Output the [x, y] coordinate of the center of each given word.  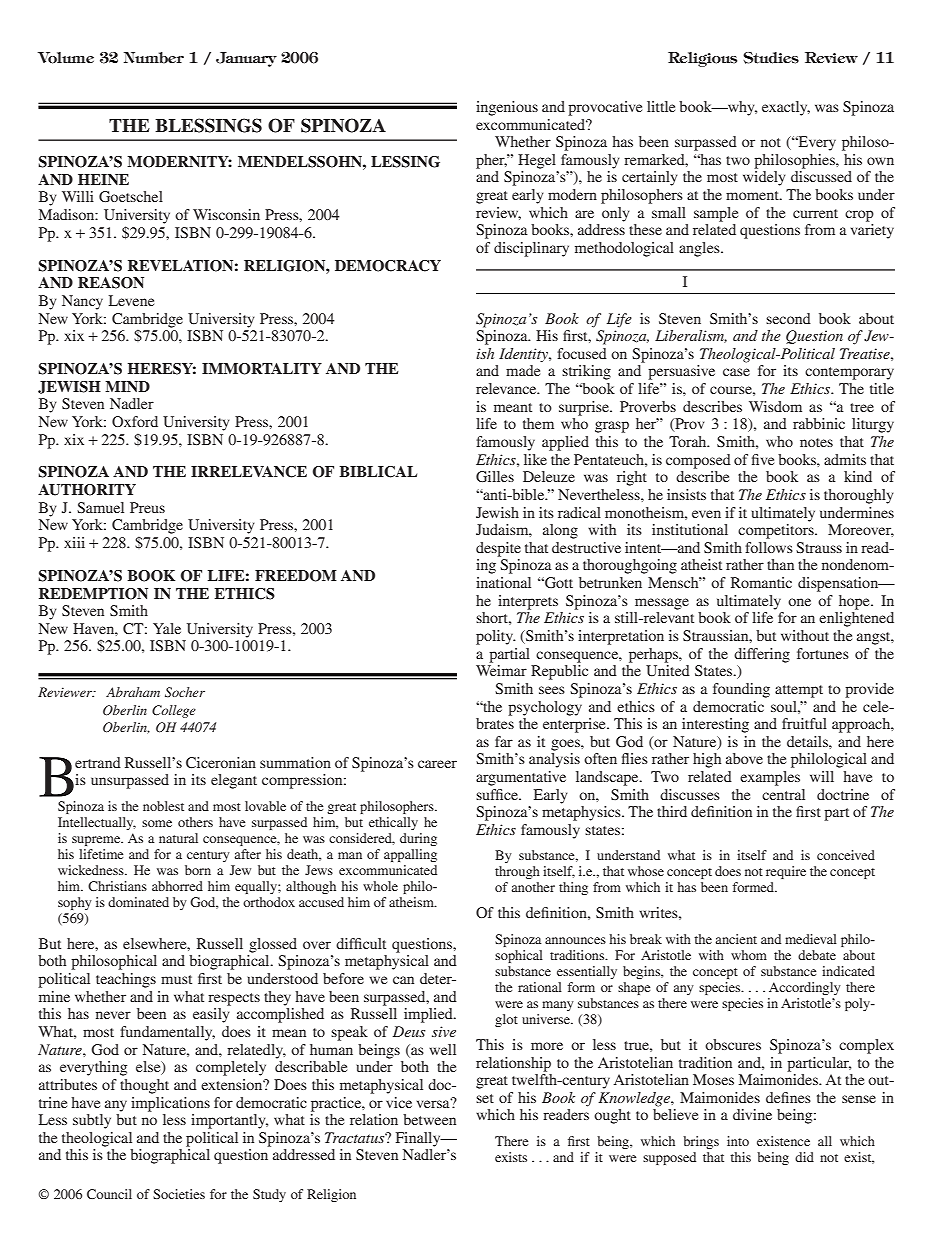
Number [154, 58]
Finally [419, 1139]
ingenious [507, 108]
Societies [179, 1194]
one [799, 602]
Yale [167, 628]
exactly [786, 108]
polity [495, 637]
